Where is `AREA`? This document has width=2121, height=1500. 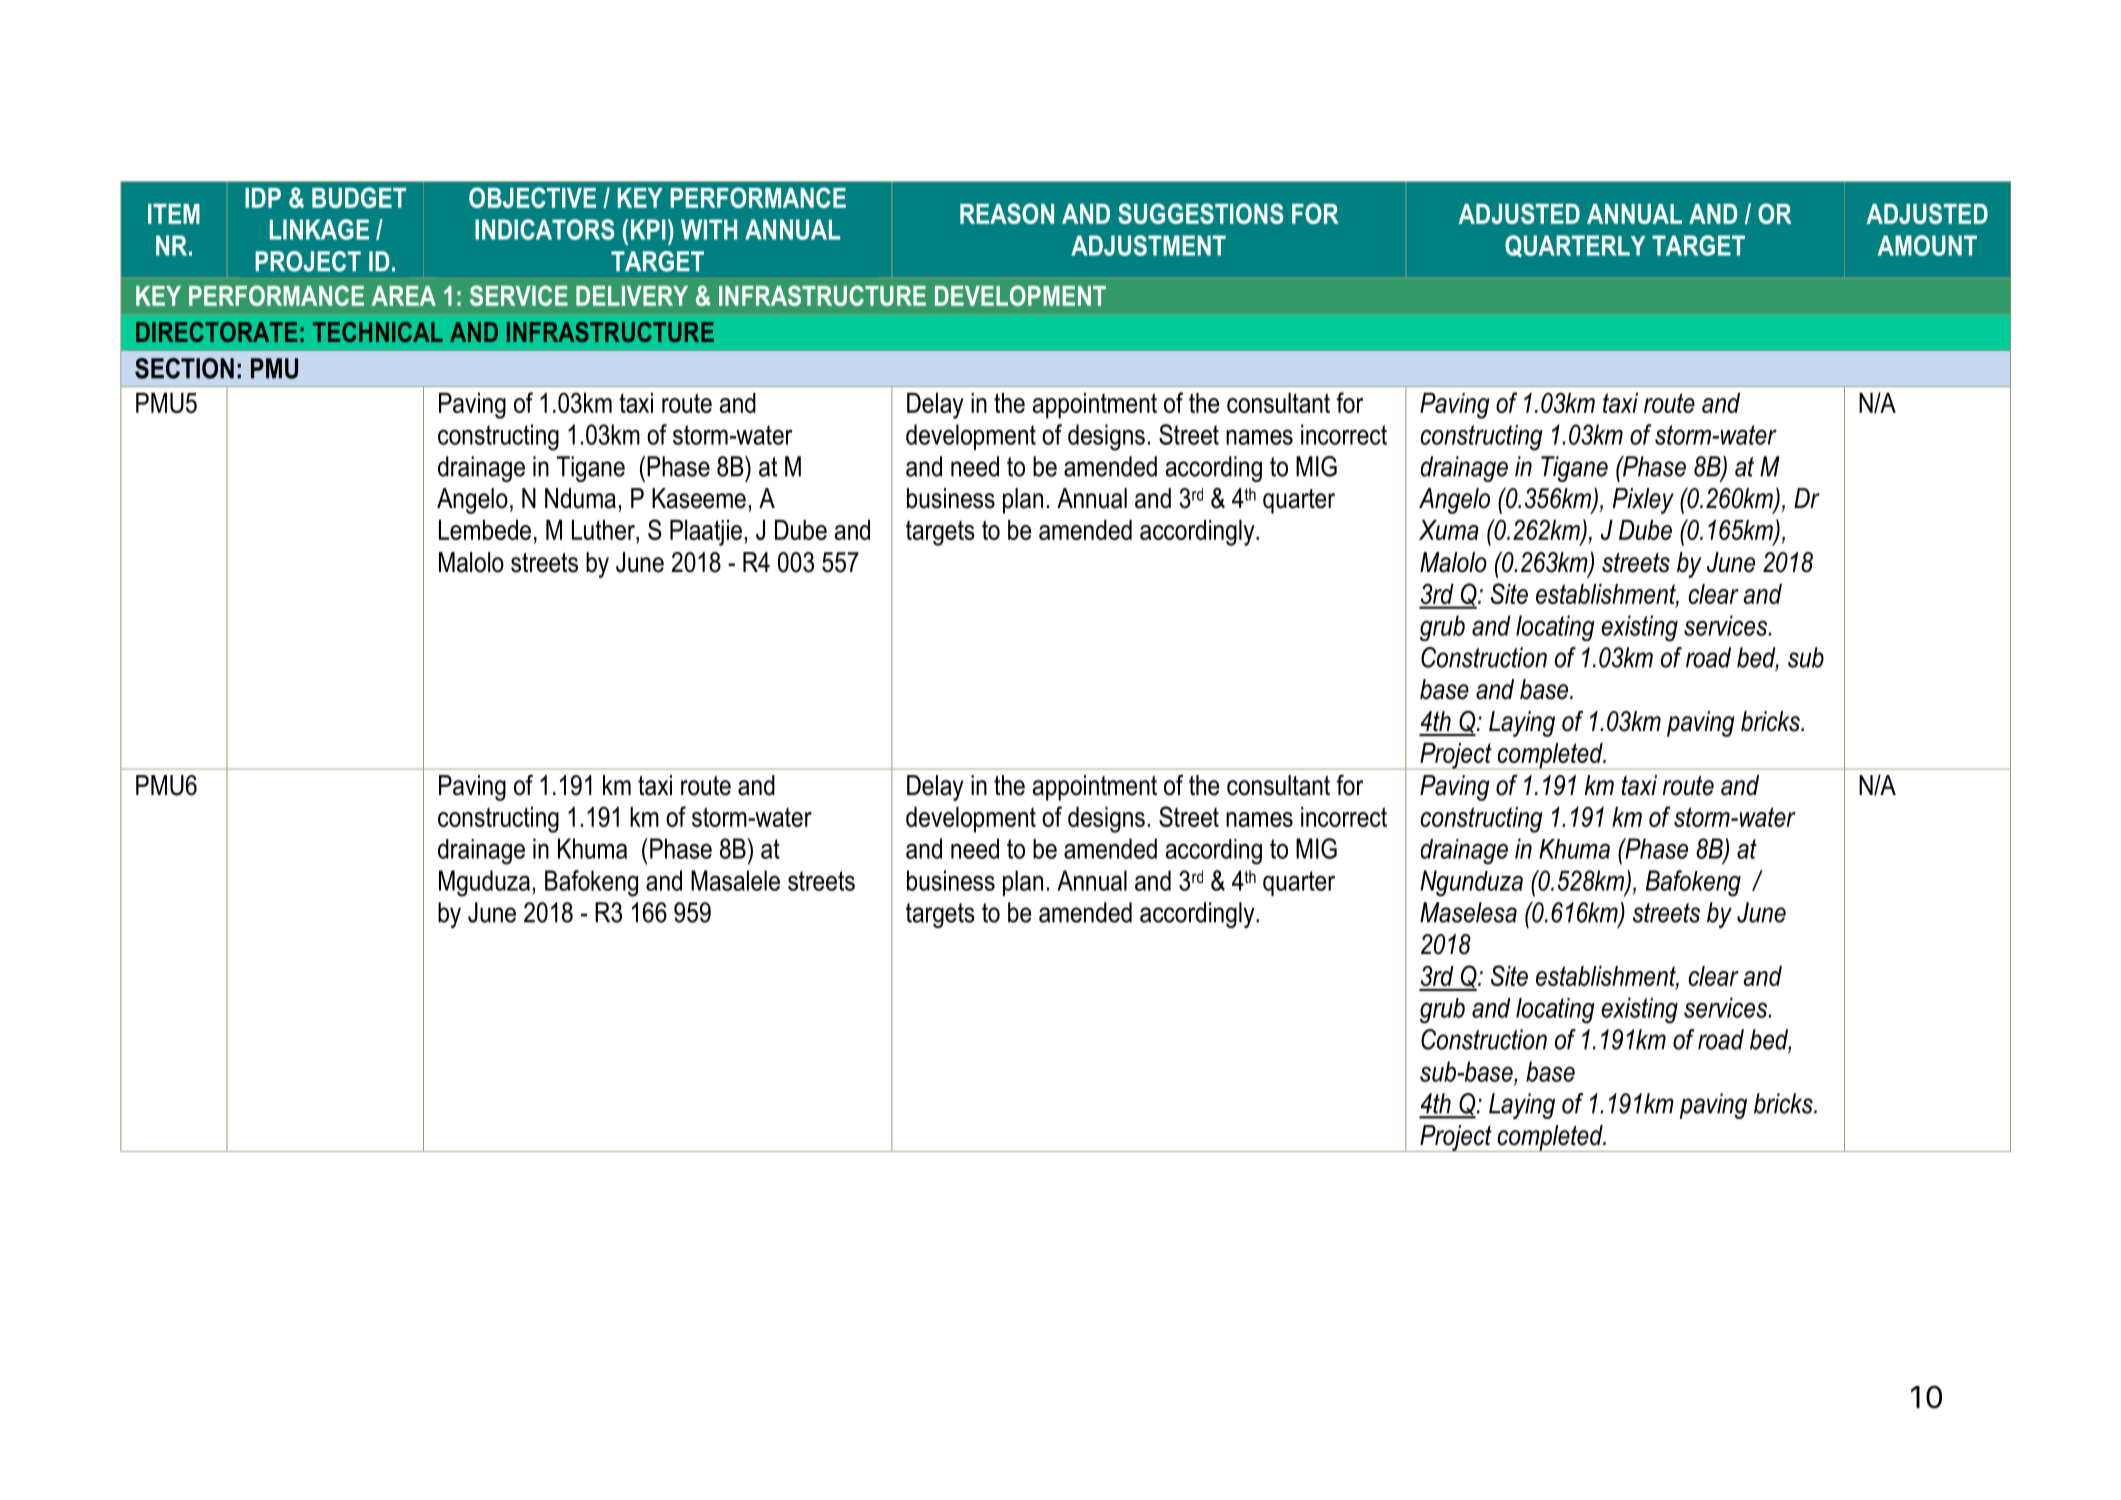
AREA is located at coordinates (404, 296).
